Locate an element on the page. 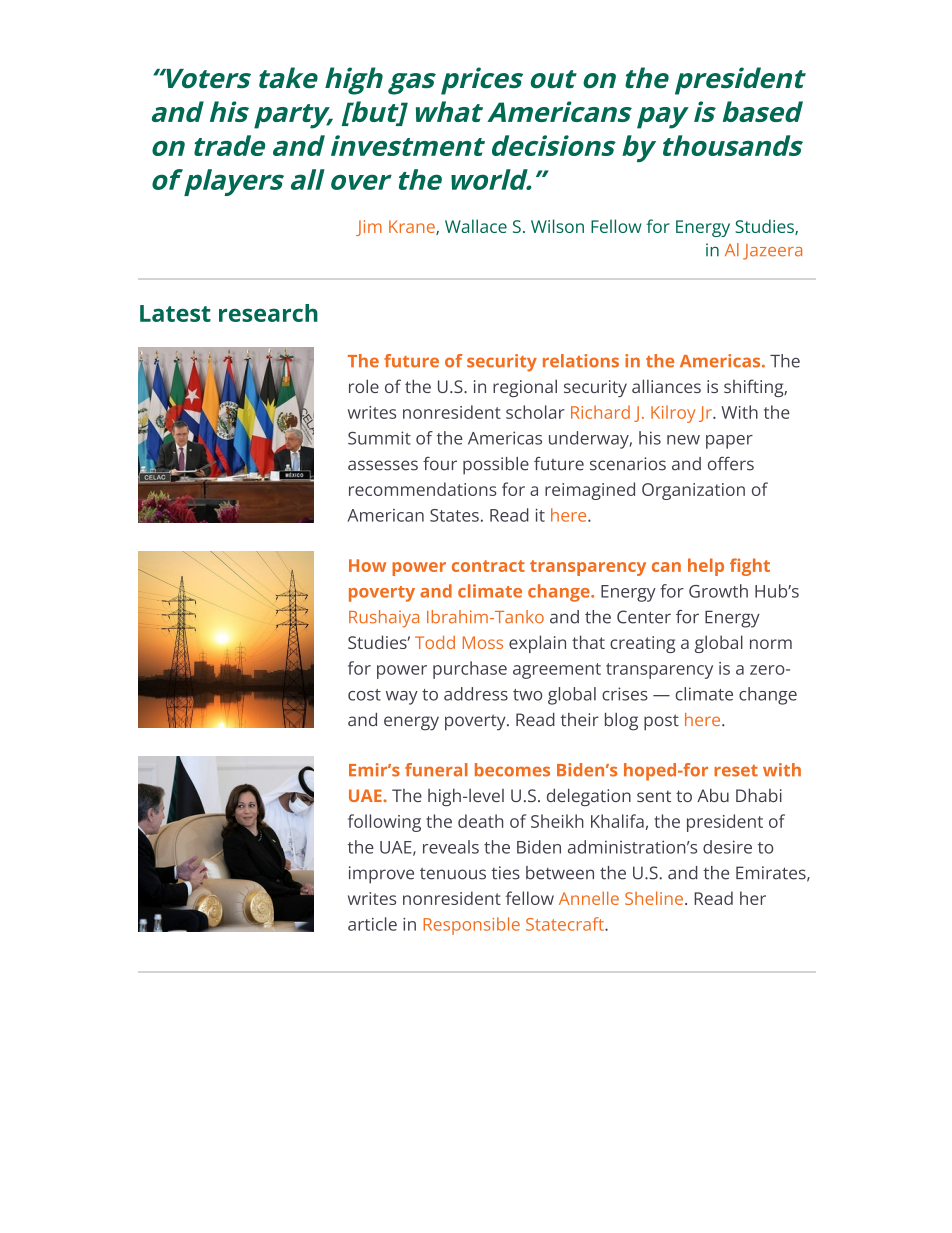  research is located at coordinates (268, 313).
